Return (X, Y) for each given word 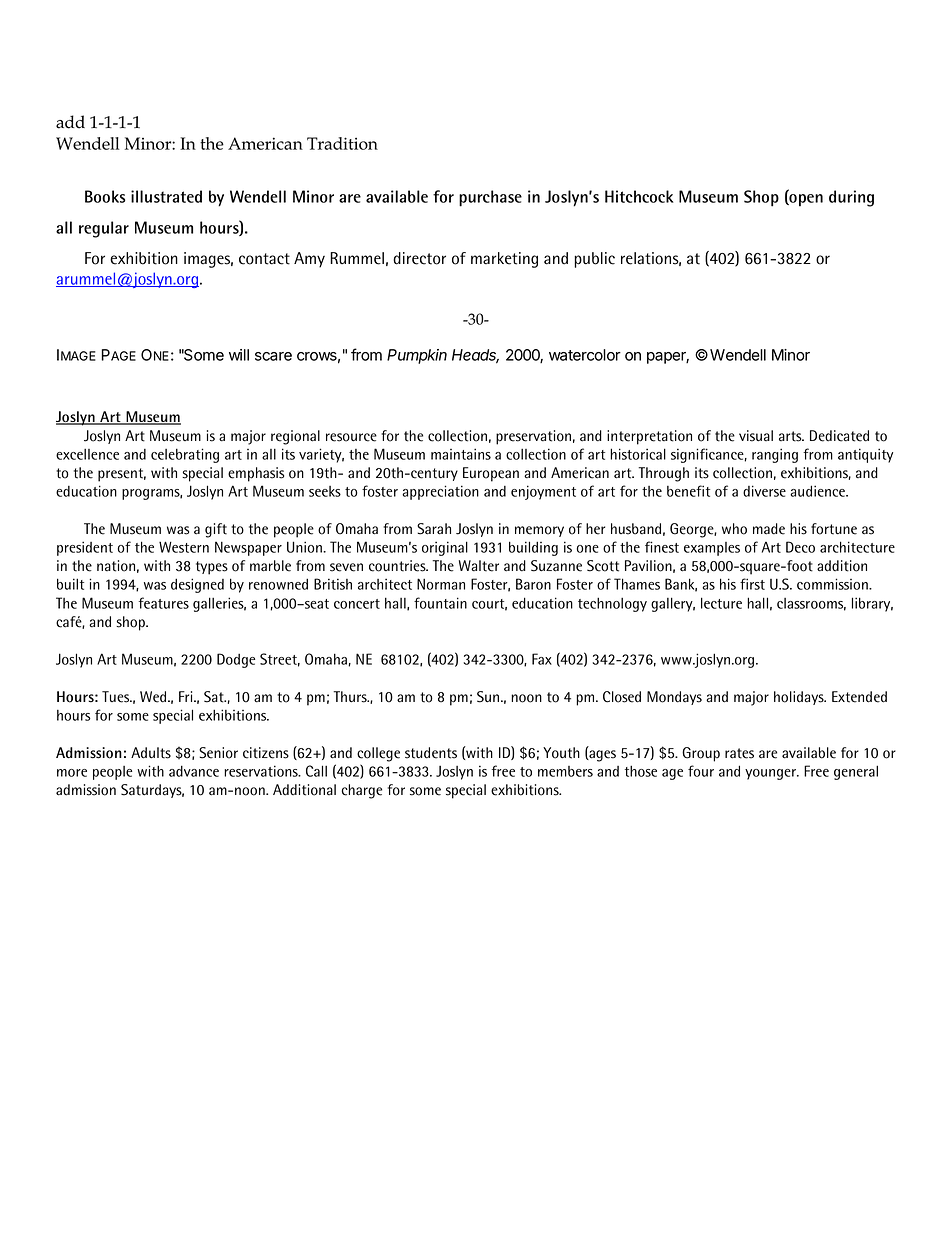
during (851, 198)
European (491, 474)
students (431, 753)
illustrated (166, 196)
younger (771, 774)
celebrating (185, 455)
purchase (490, 198)
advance (194, 771)
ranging (775, 455)
